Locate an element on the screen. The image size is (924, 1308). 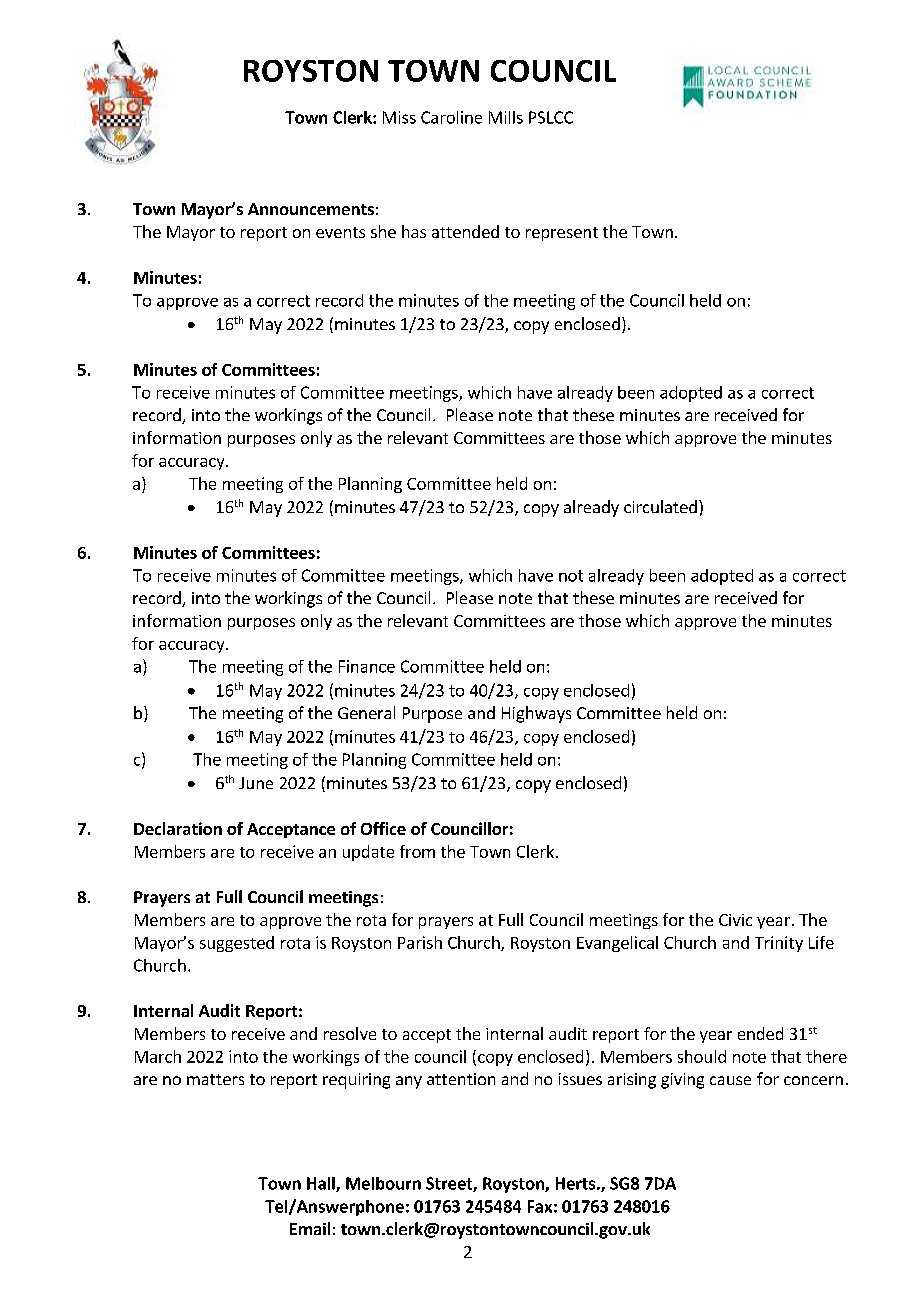
Parish is located at coordinates (420, 942).
